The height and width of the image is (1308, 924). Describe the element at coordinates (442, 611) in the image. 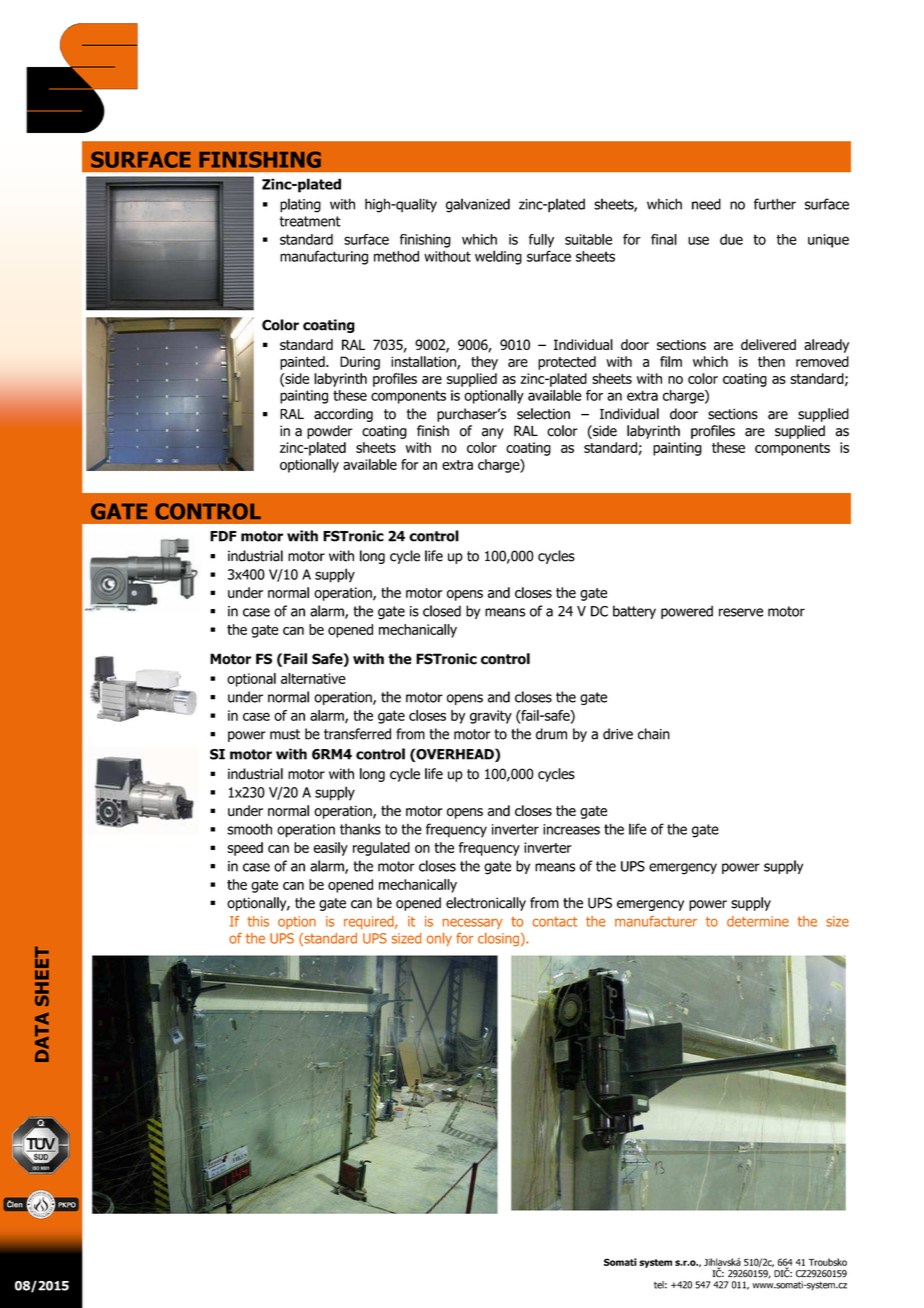

I see `closed` at that location.
